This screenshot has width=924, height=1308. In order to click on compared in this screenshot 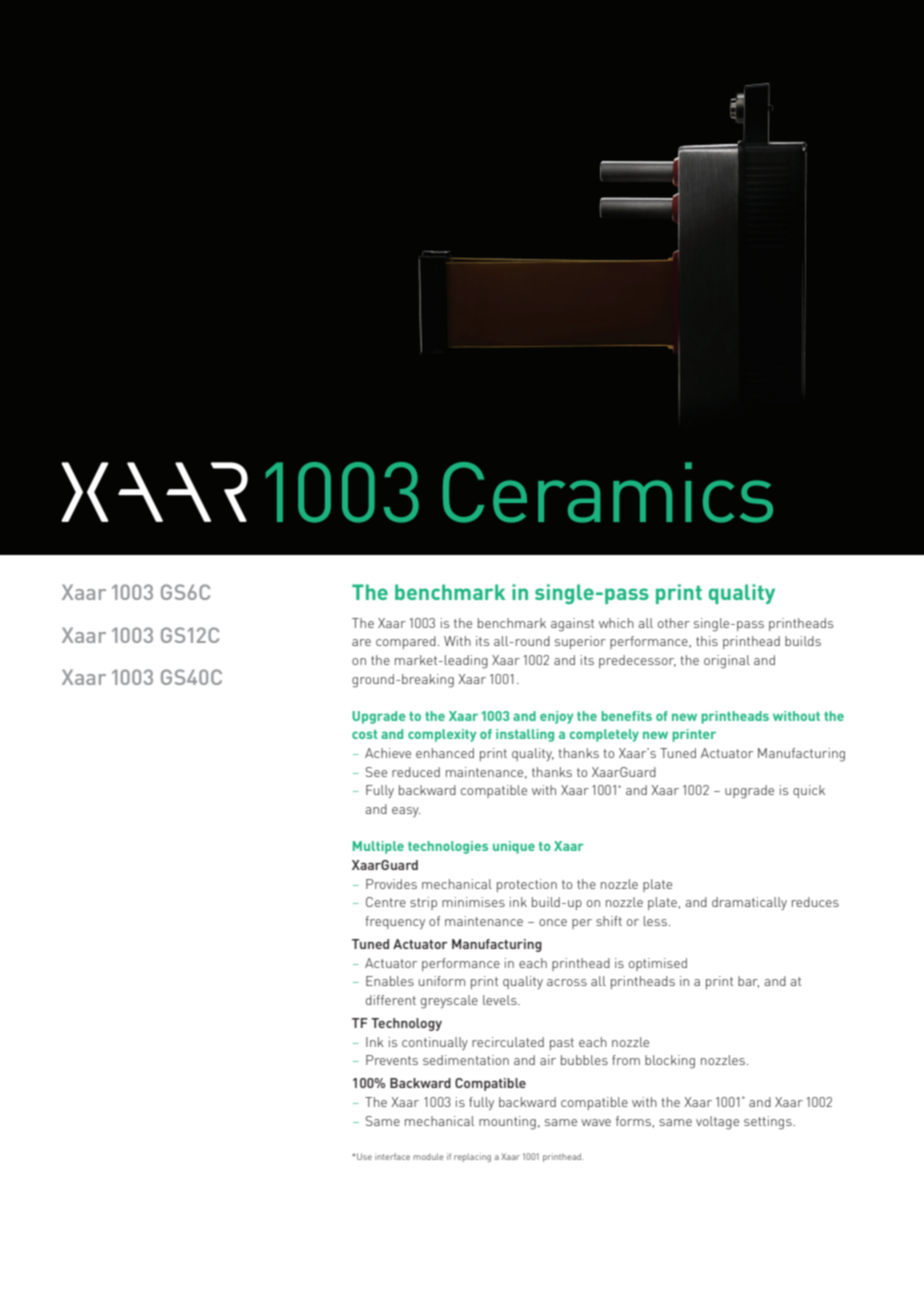, I will do `click(406, 642)`.
